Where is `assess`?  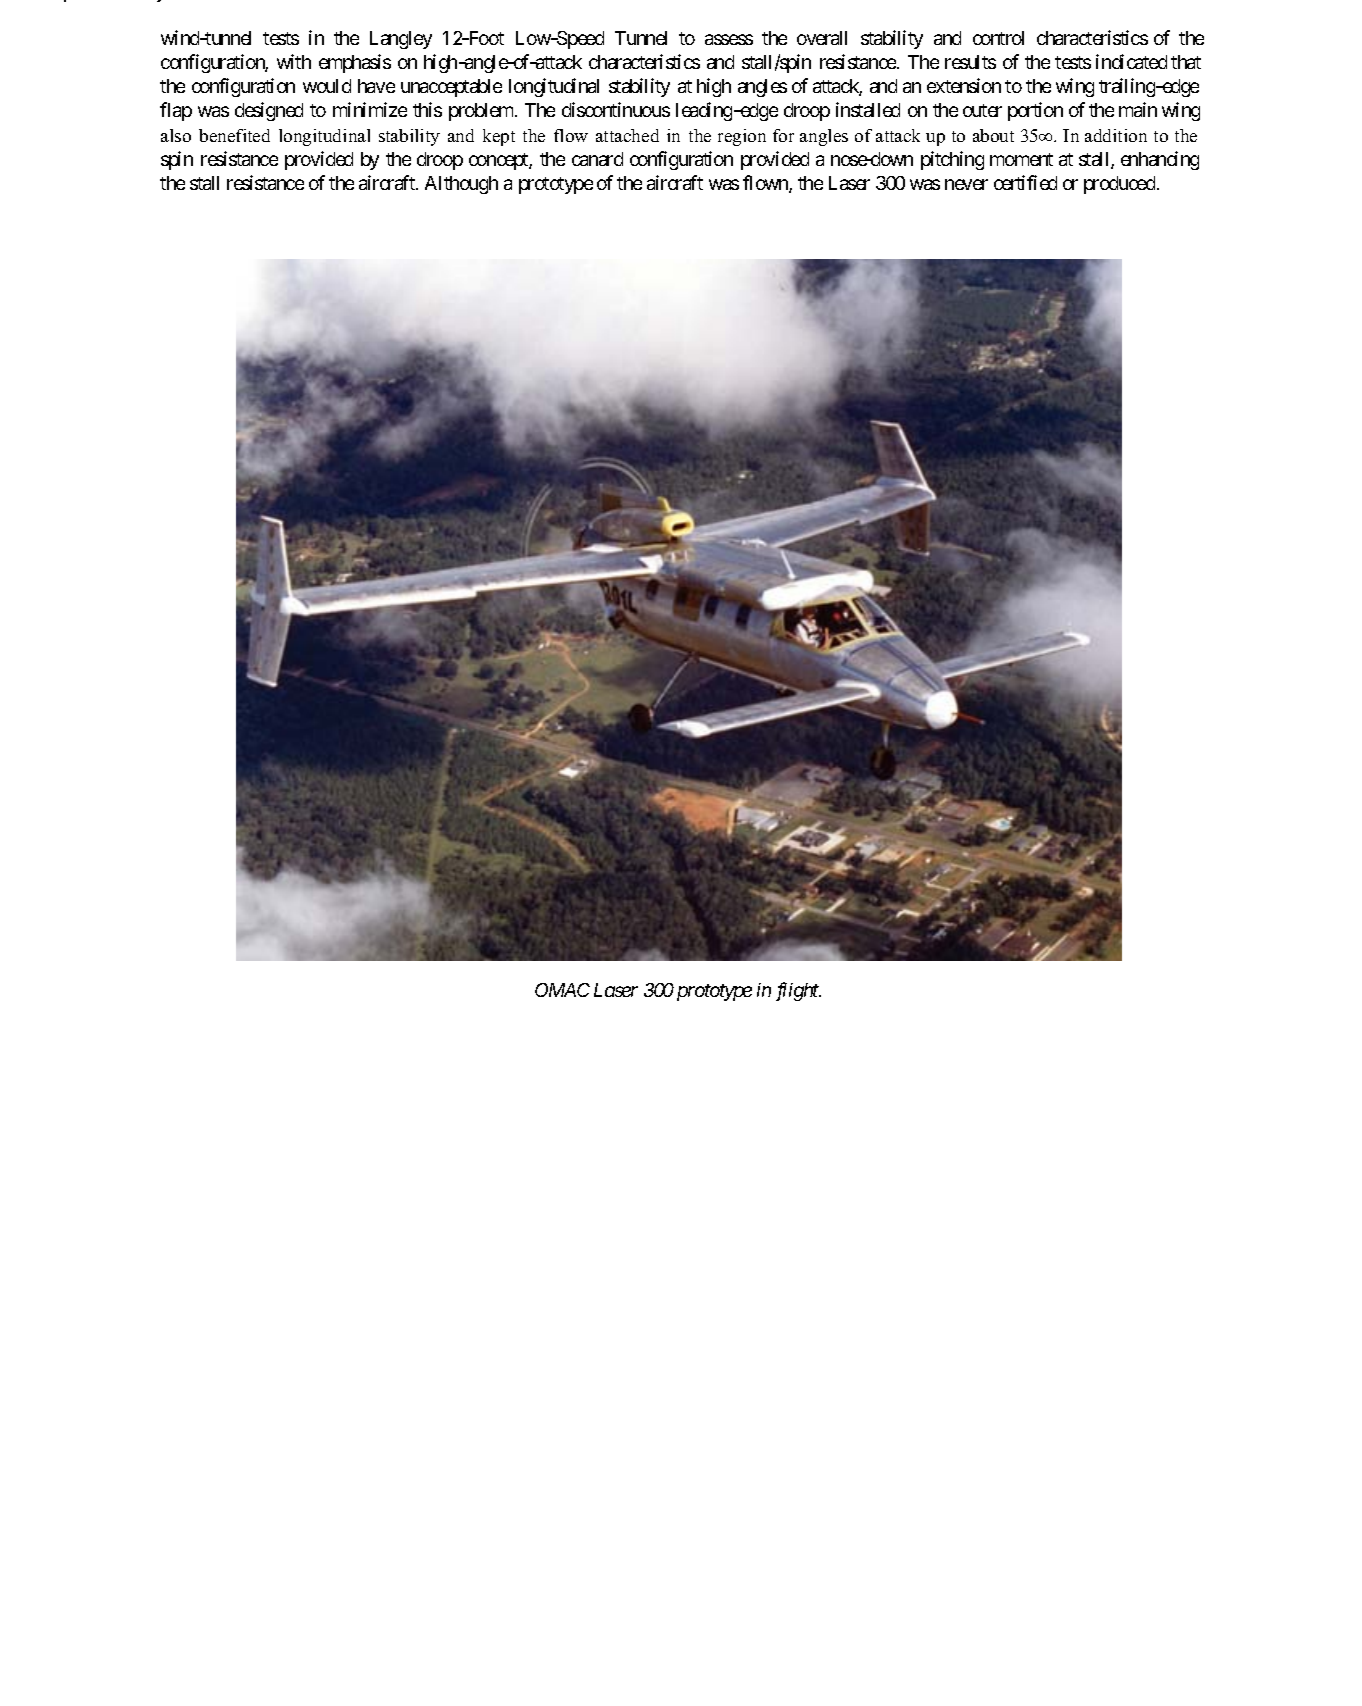 assess is located at coordinates (729, 39).
